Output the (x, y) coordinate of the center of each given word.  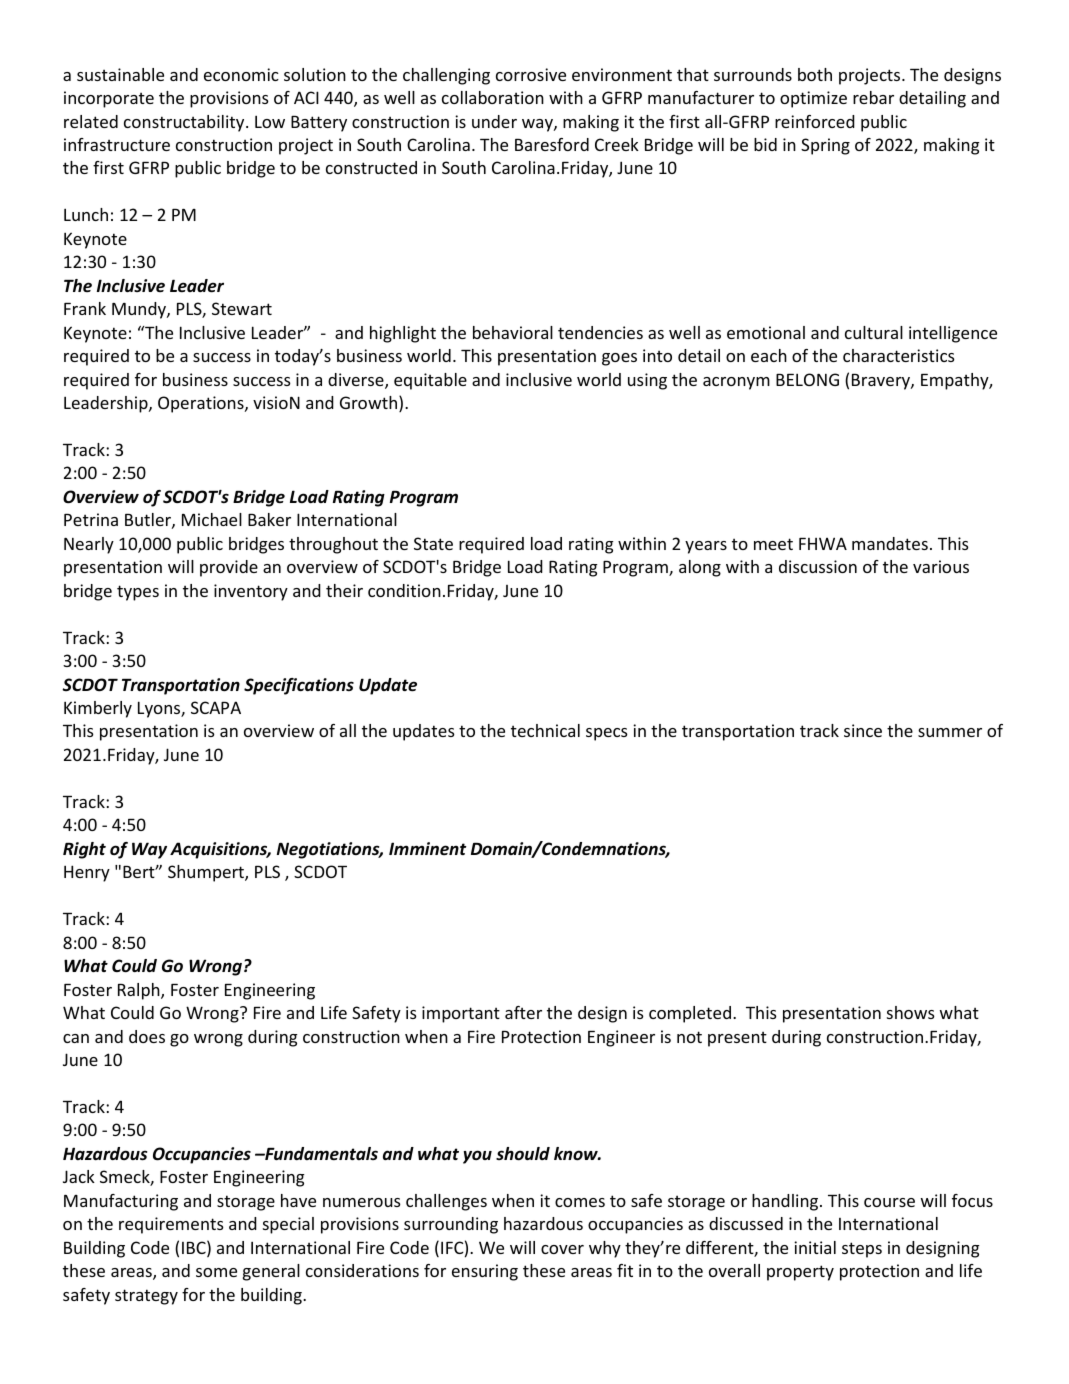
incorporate (109, 99)
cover (562, 1249)
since (863, 730)
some (216, 1272)
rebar (873, 97)
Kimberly (98, 709)
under (494, 121)
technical (545, 730)
